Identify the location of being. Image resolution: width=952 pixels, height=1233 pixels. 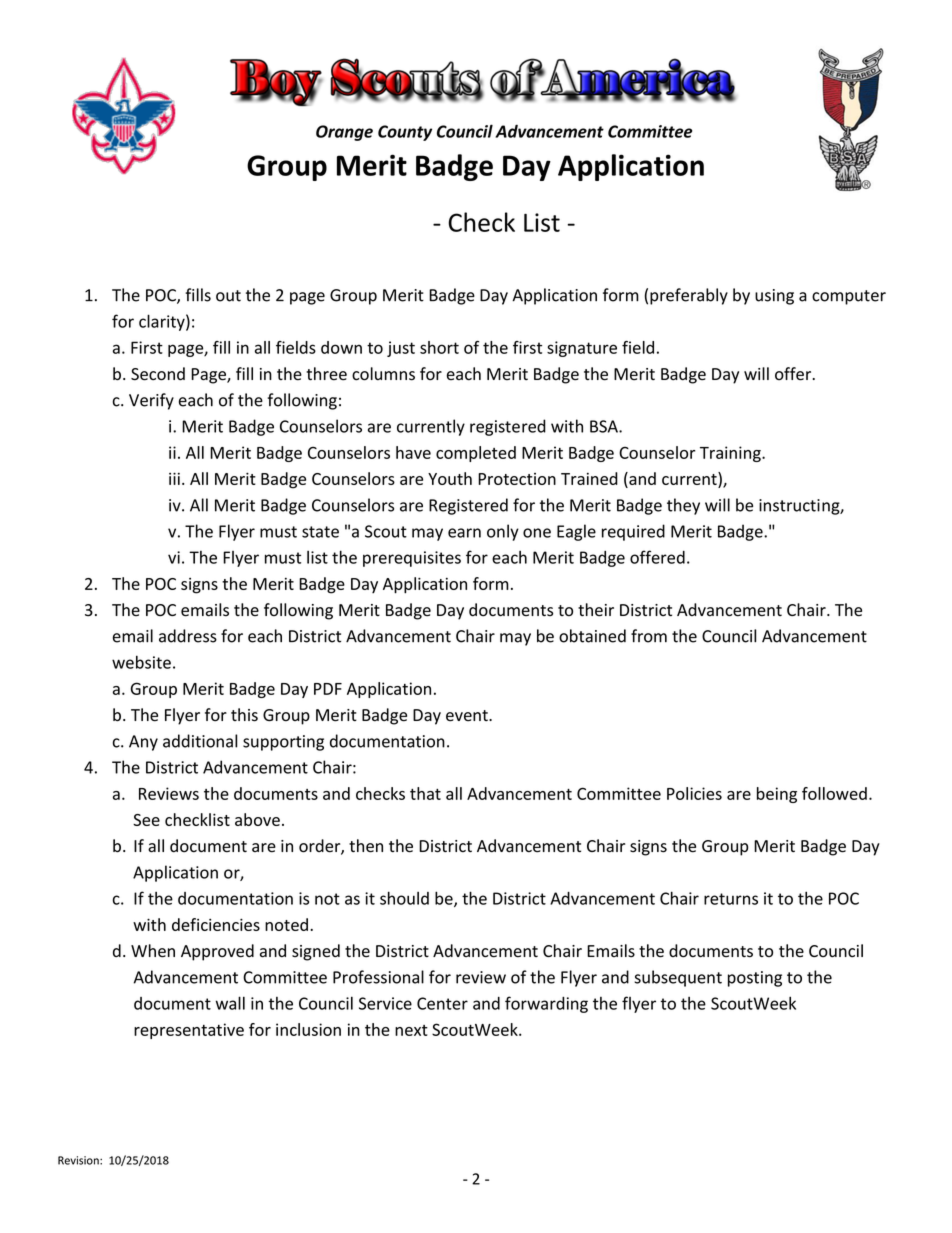
(777, 795).
